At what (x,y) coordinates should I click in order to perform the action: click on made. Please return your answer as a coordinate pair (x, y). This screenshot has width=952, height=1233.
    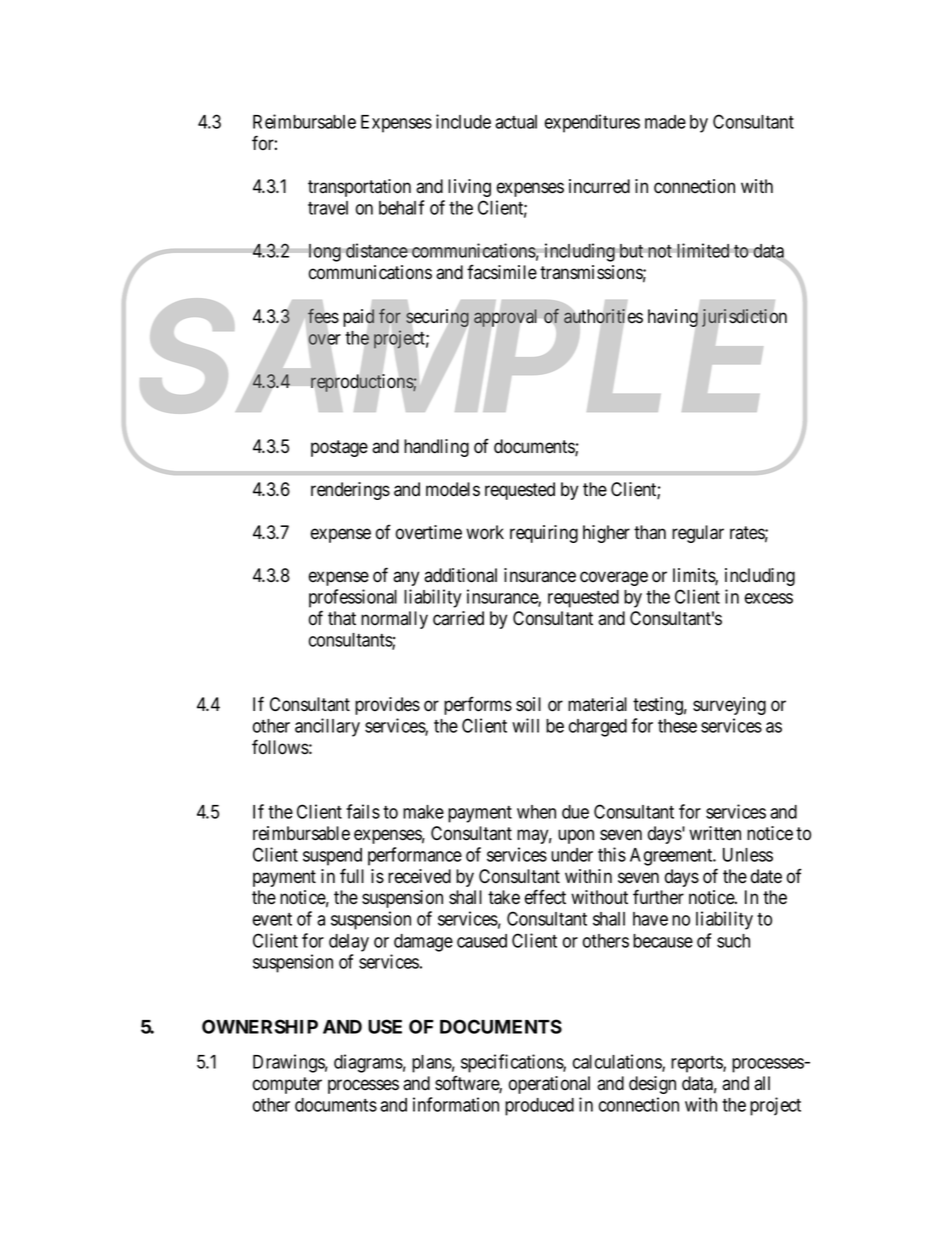
    Looking at the image, I should click on (665, 122).
